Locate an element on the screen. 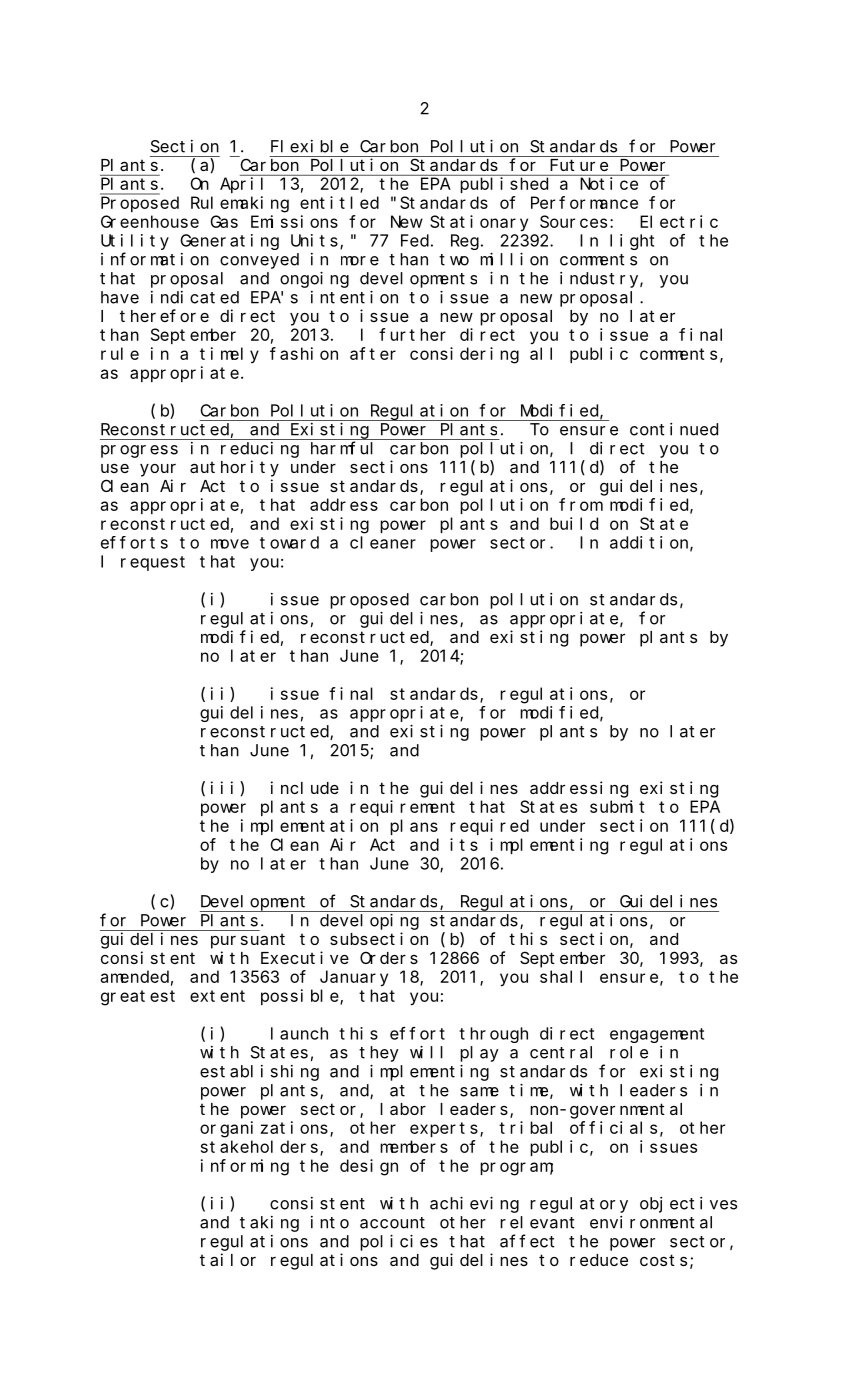 The image size is (849, 1400). taking is located at coordinates (269, 1224).
